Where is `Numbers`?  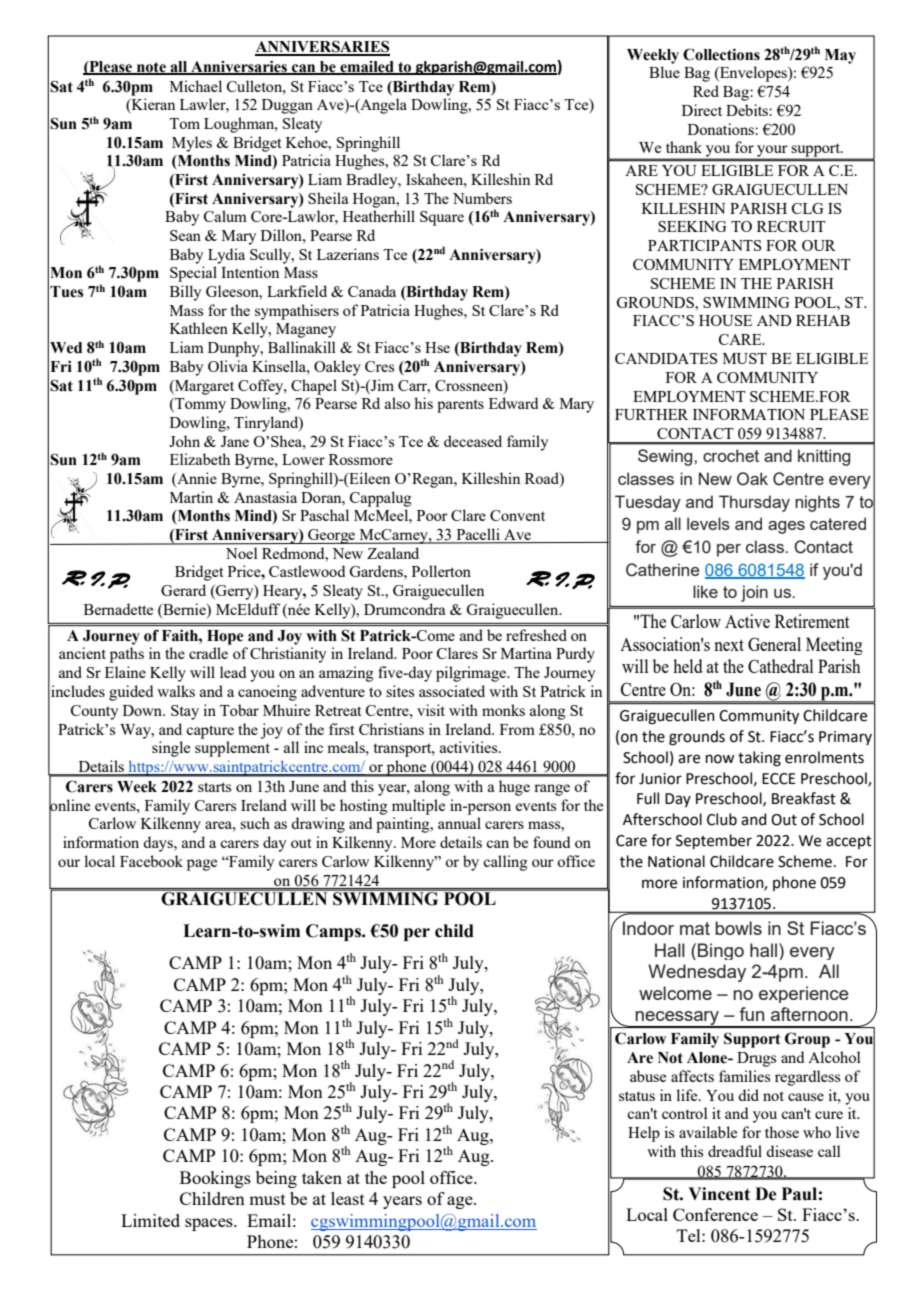
Numbers is located at coordinates (482, 198).
